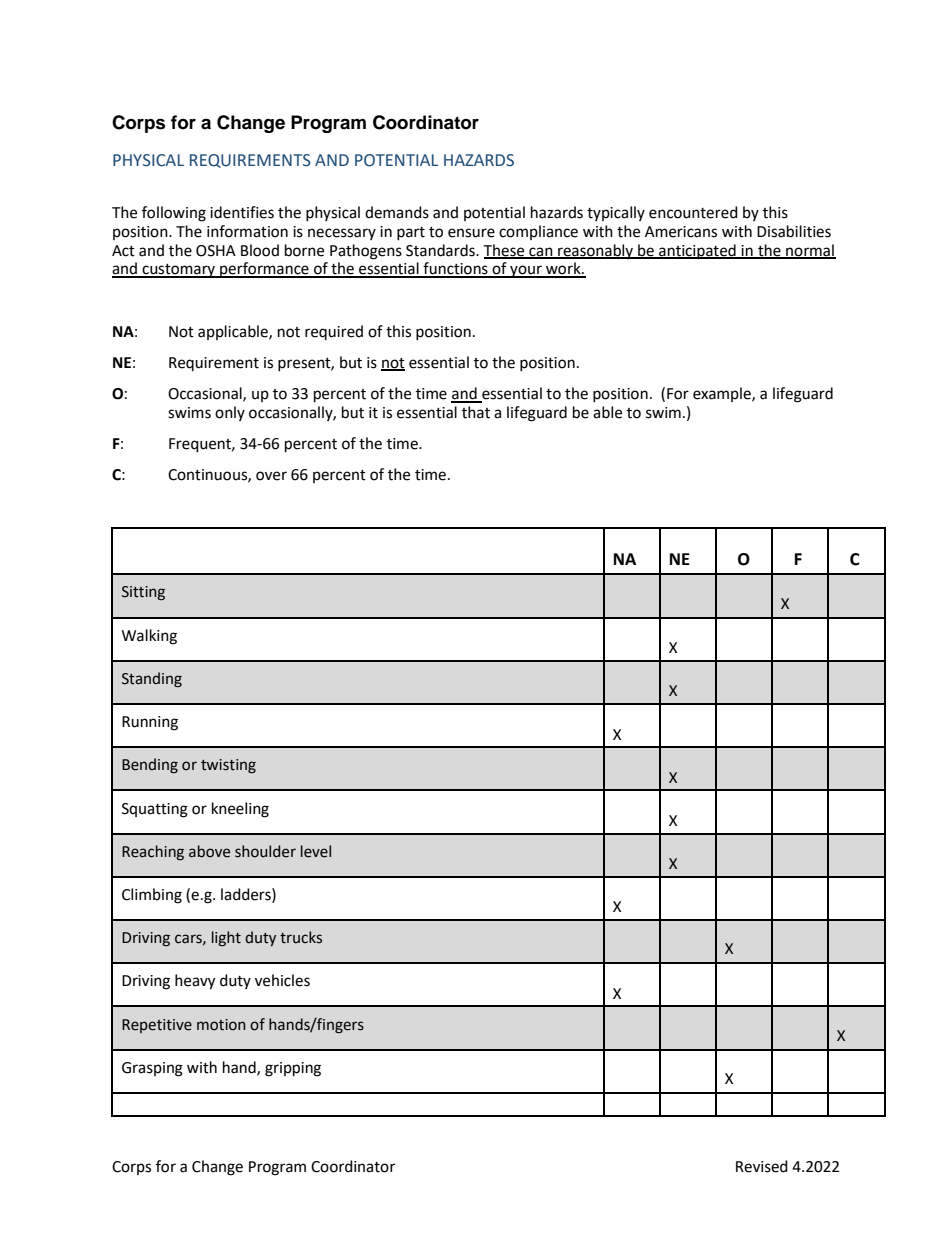 Image resolution: width=952 pixels, height=1233 pixels. What do you see at coordinates (209, 851) in the page?
I see `above` at bounding box center [209, 851].
